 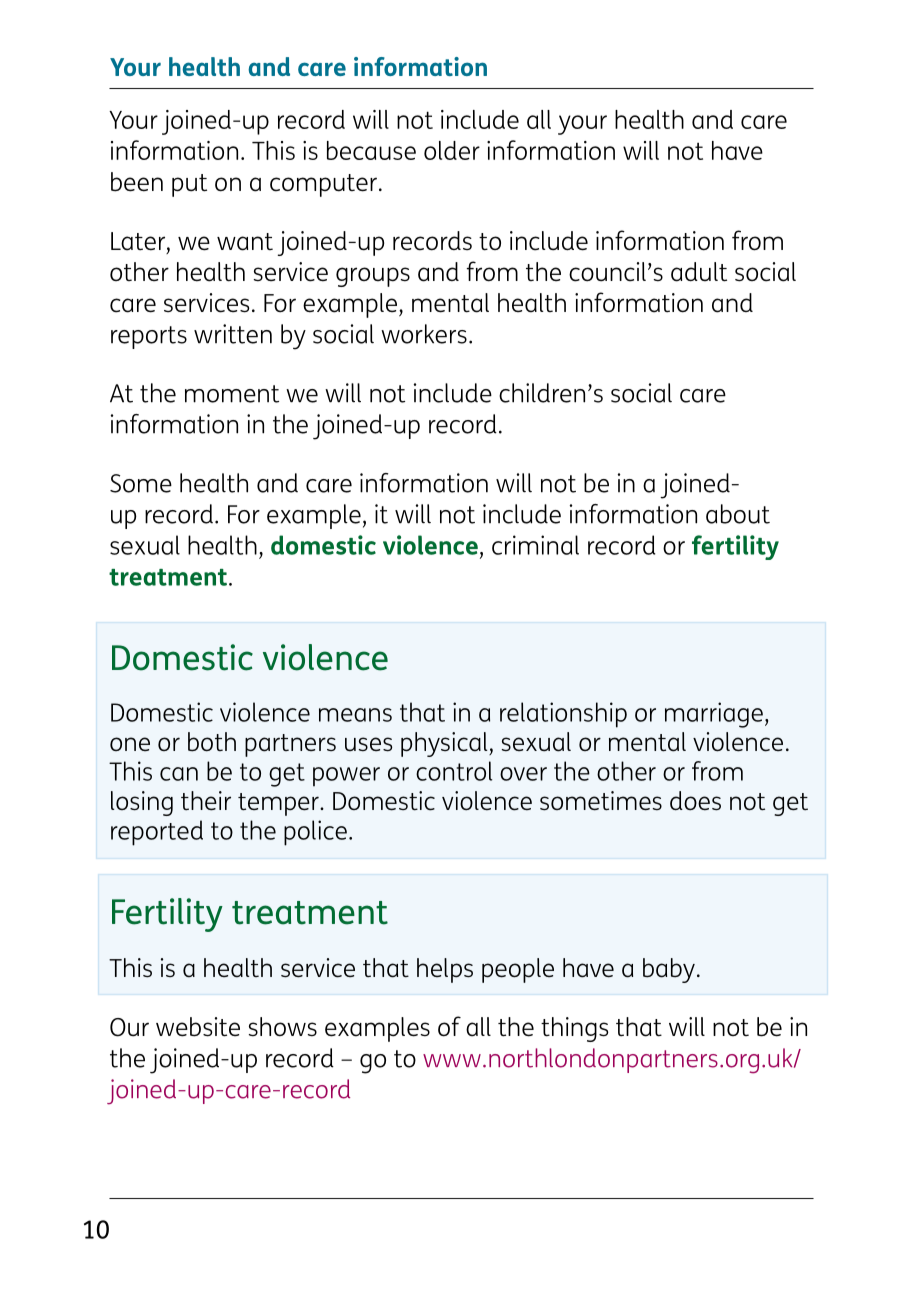 I want to click on adult, so click(x=699, y=272).
